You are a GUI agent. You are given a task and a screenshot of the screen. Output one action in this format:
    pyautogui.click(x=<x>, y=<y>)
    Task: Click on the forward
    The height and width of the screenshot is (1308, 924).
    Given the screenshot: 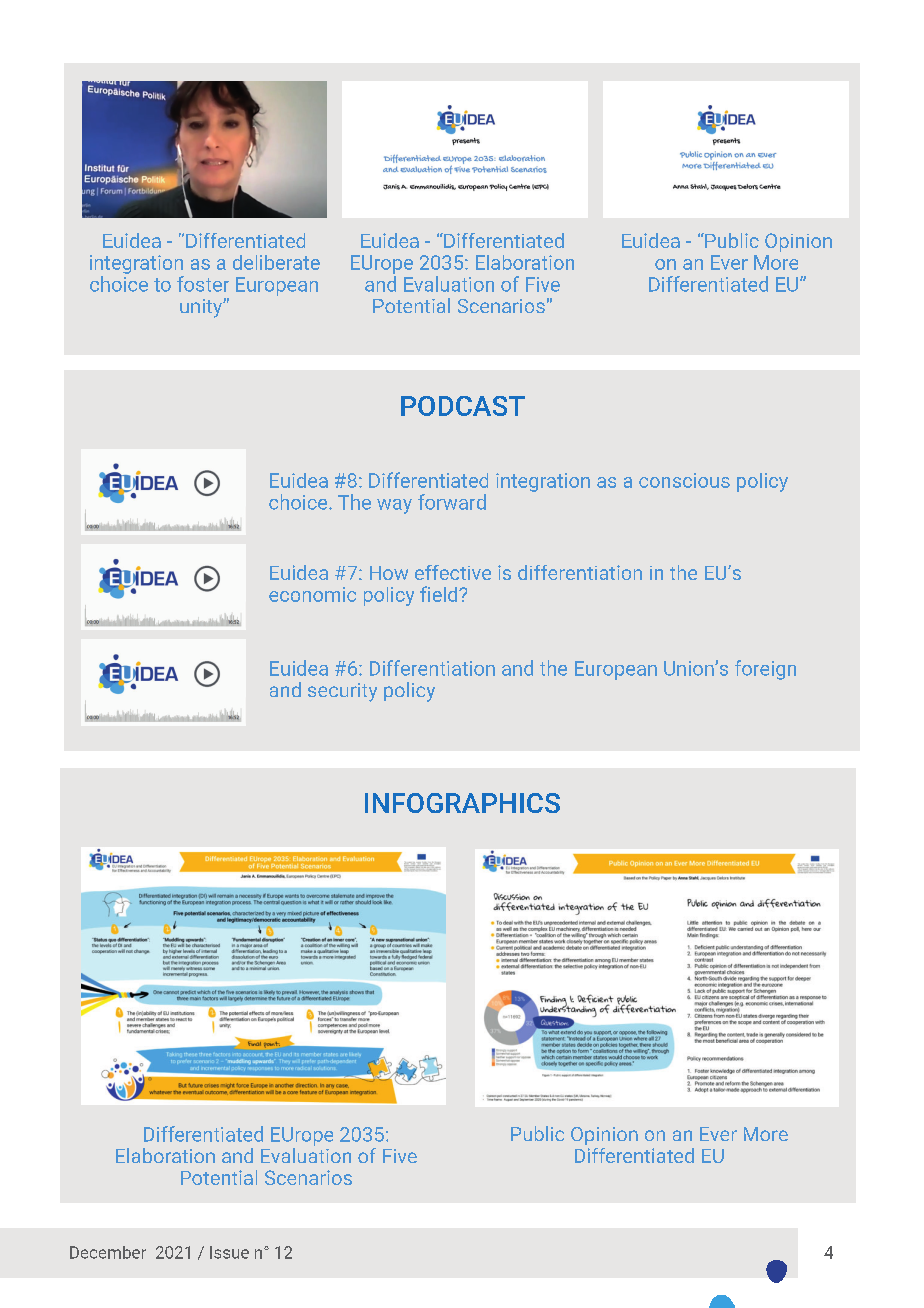 What is the action you would take?
    pyautogui.click(x=452, y=502)
